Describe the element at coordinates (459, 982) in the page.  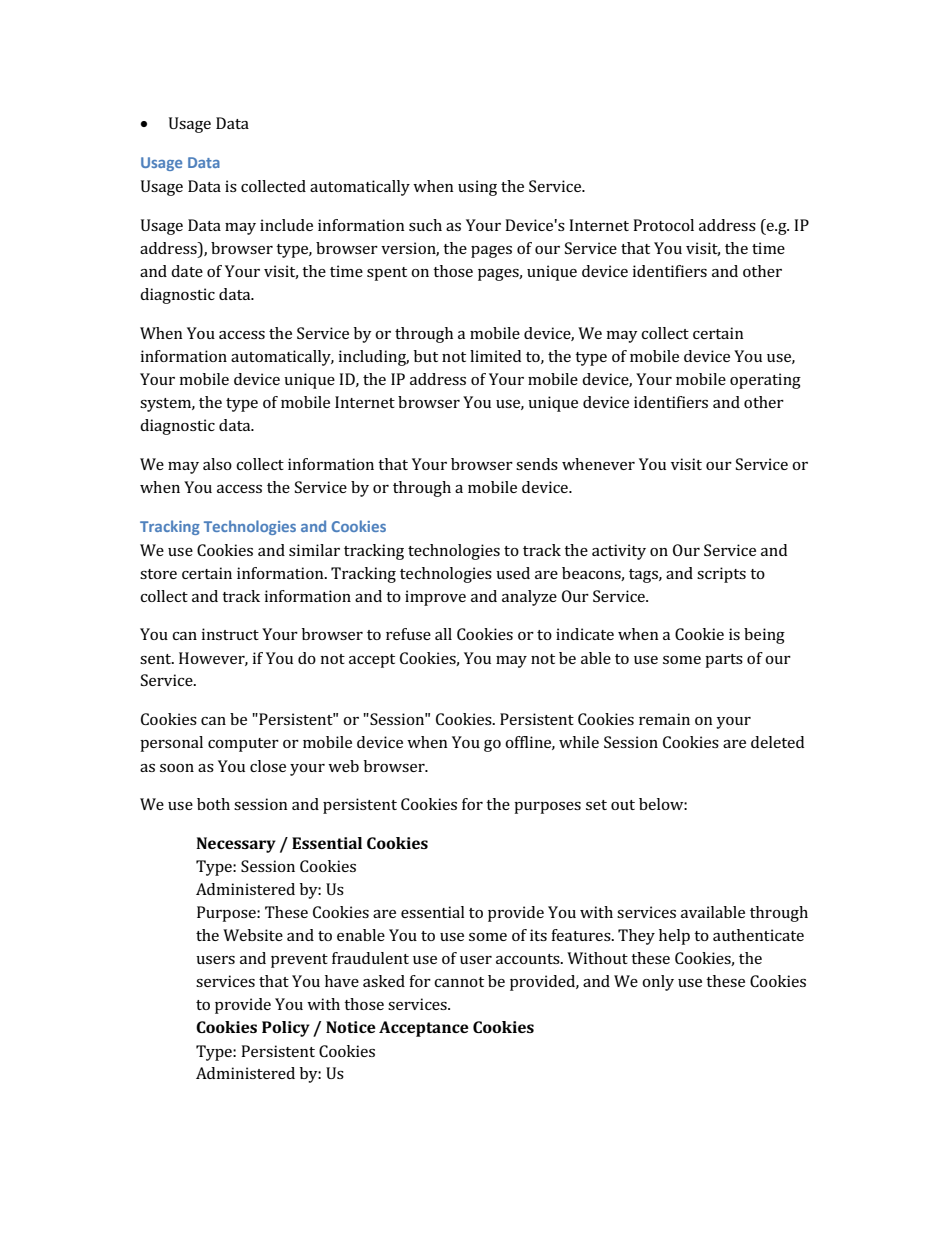
I see `cannot` at that location.
